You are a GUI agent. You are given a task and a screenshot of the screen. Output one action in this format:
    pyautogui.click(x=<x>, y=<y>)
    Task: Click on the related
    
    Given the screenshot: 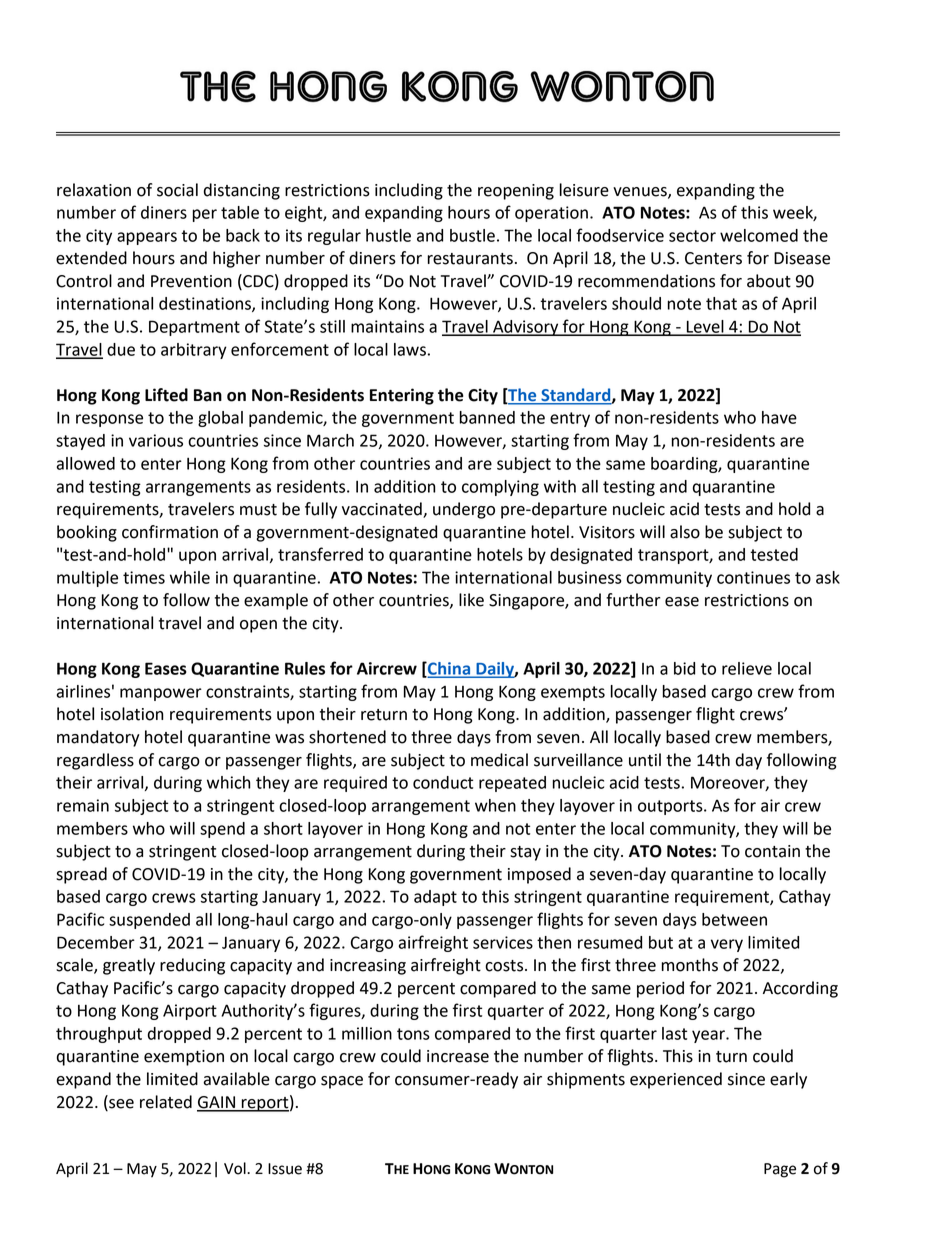 What is the action you would take?
    pyautogui.click(x=166, y=1102)
